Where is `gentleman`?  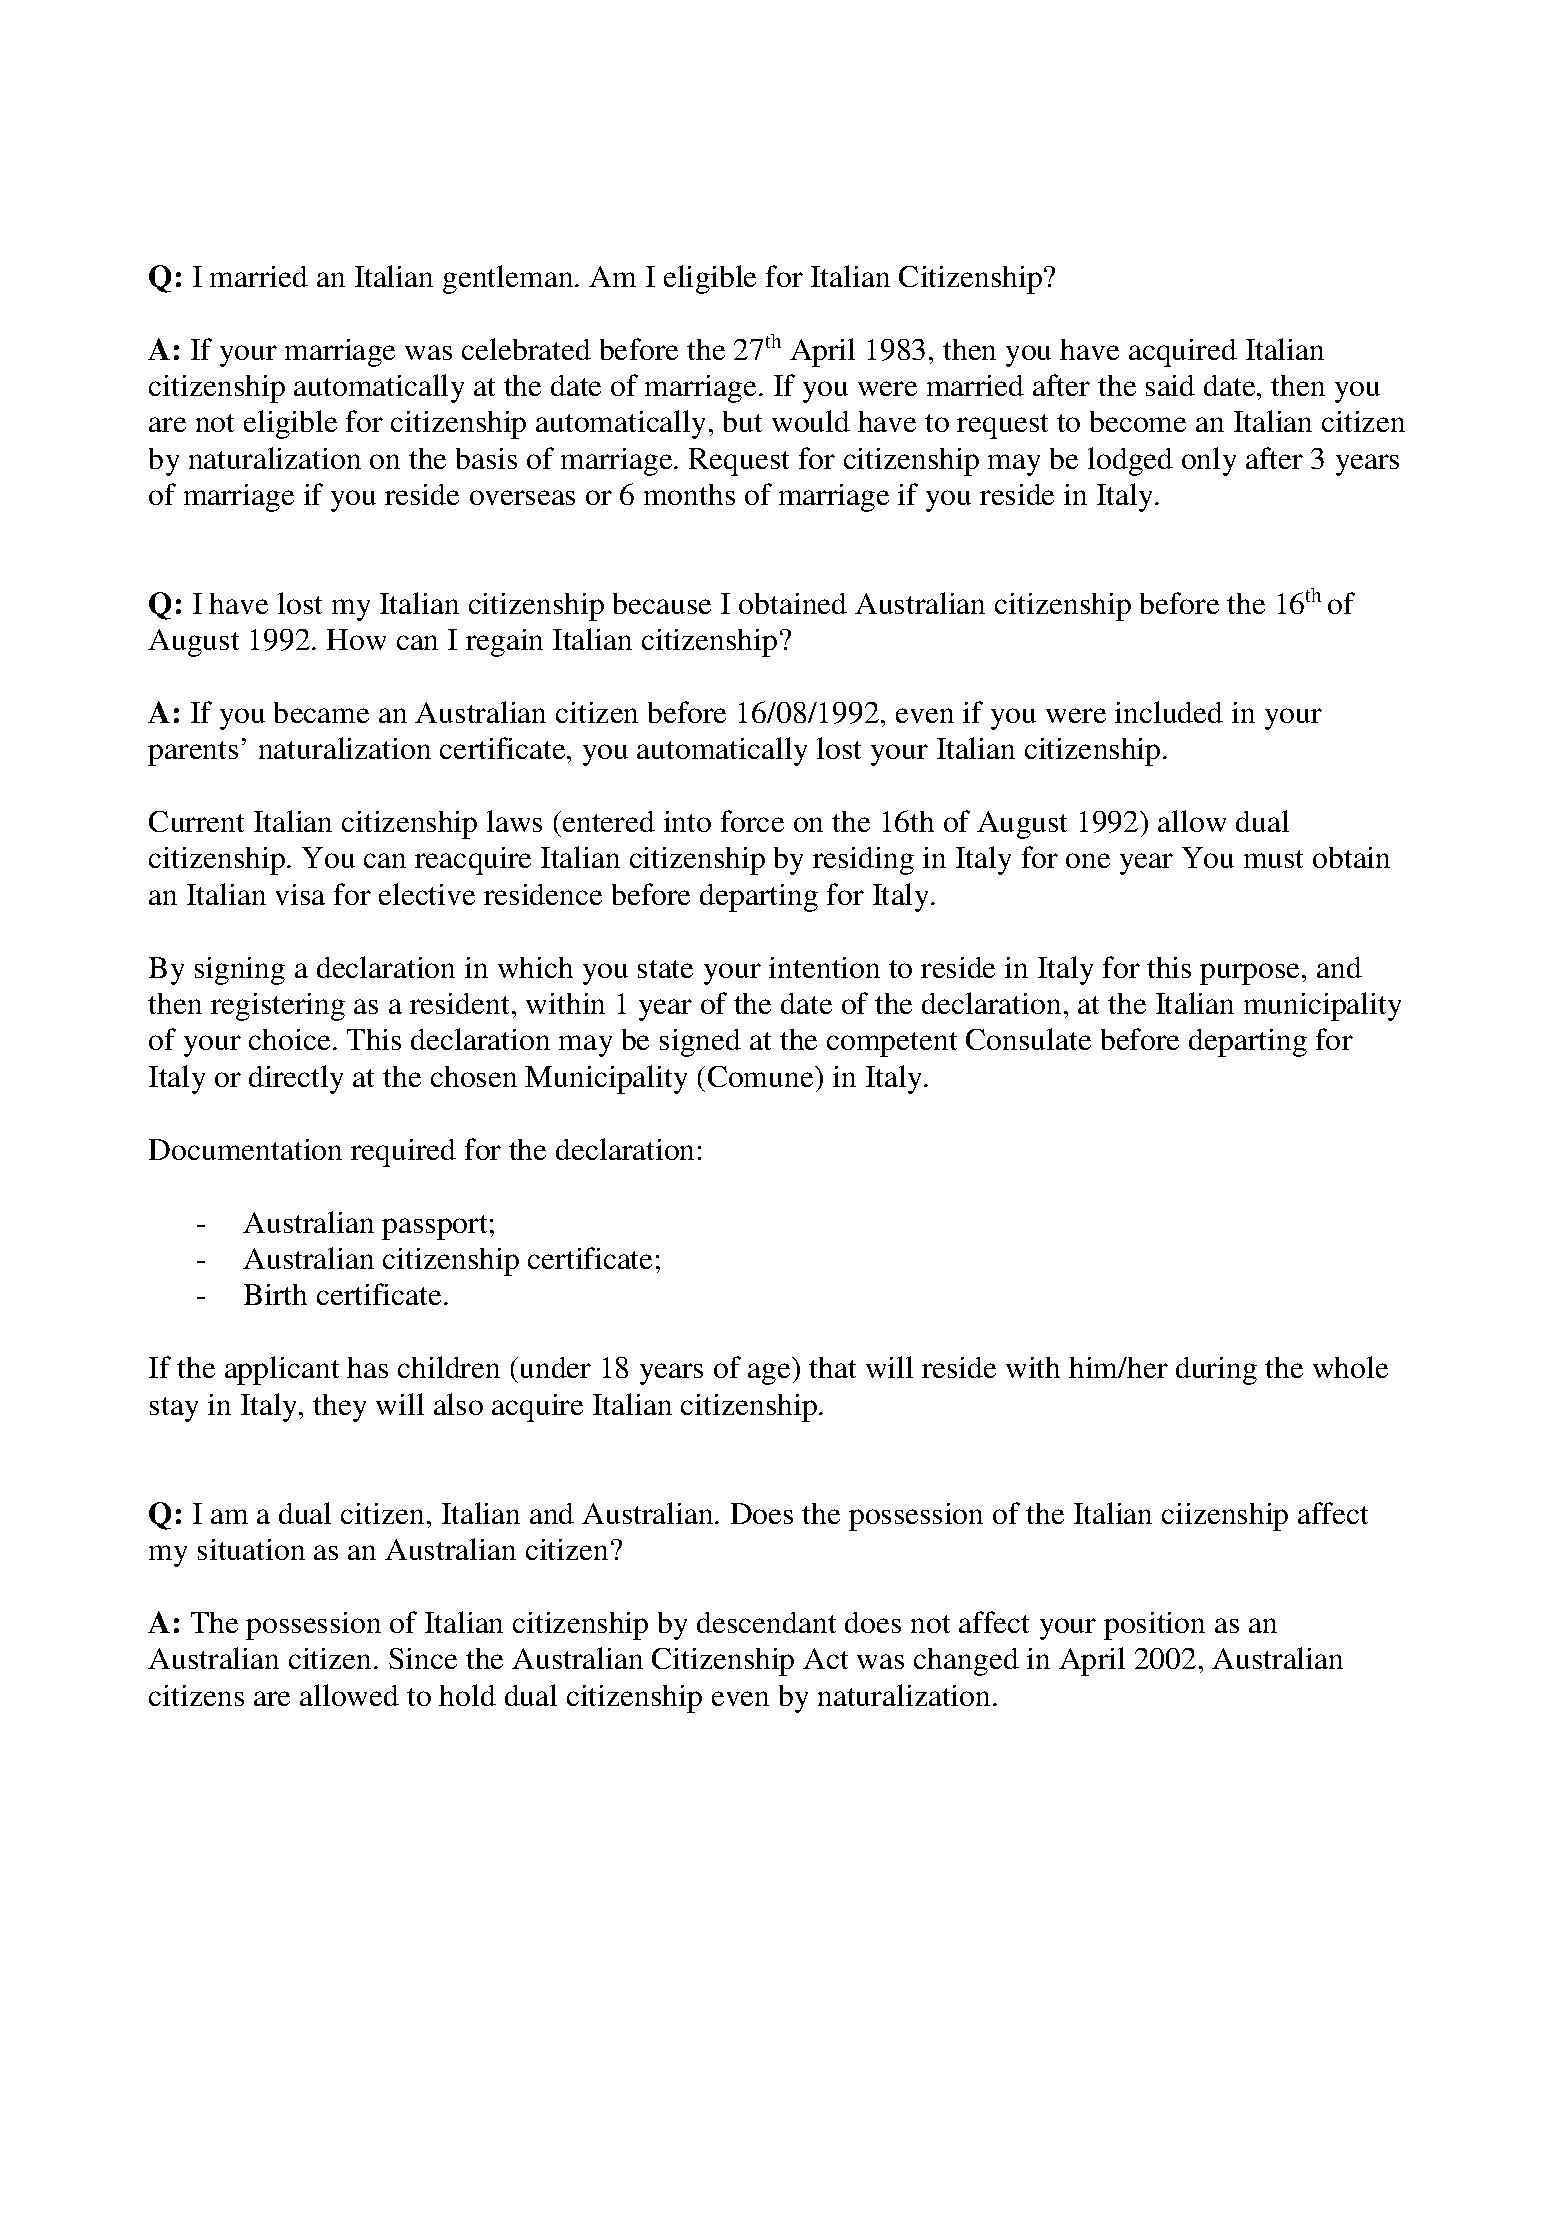 gentleman is located at coordinates (509, 279).
